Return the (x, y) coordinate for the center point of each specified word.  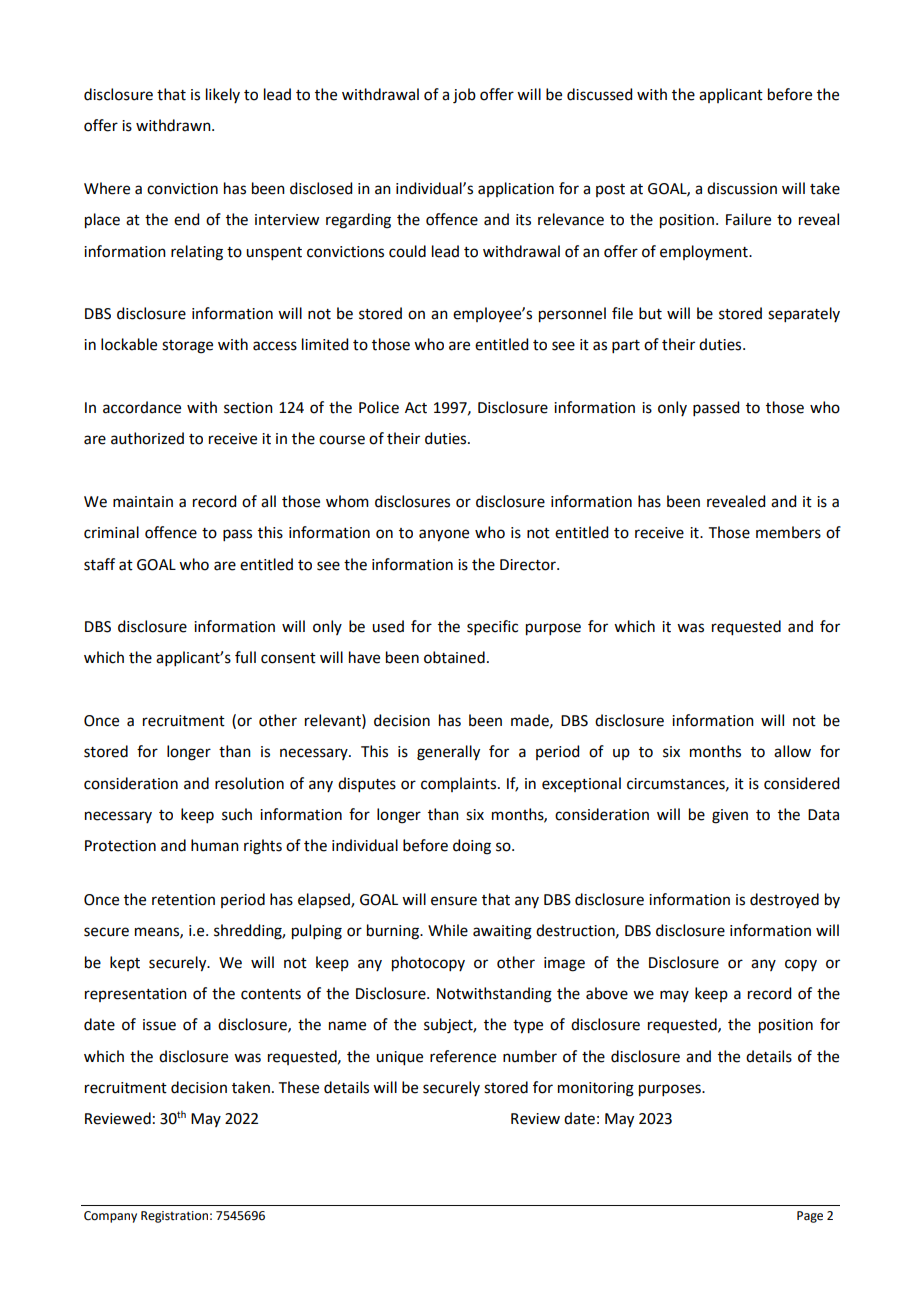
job (464, 96)
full (245, 657)
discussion (742, 188)
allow (792, 751)
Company (110, 1217)
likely (223, 95)
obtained (454, 657)
